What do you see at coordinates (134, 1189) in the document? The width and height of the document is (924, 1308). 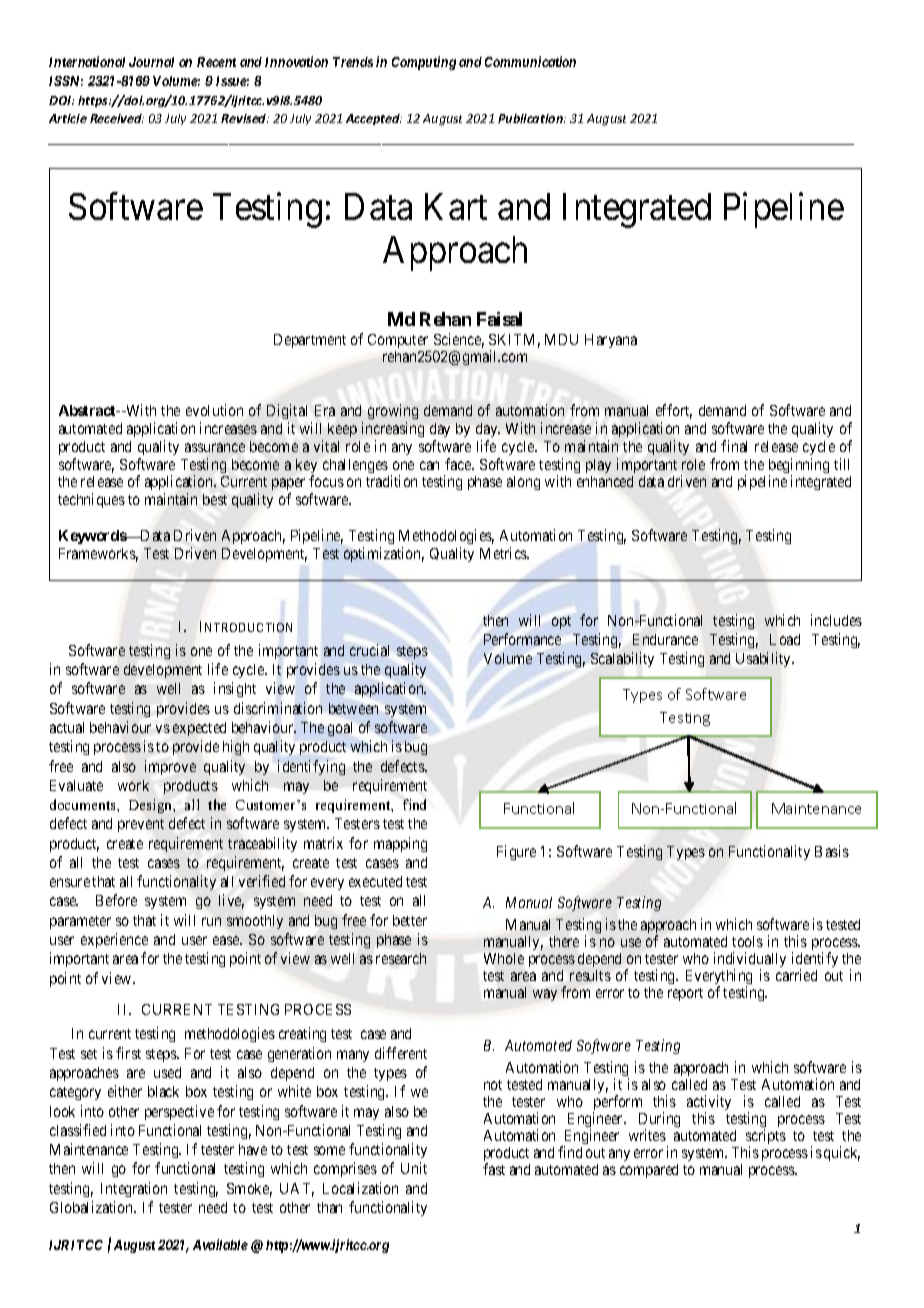 I see `Integration` at bounding box center [134, 1189].
